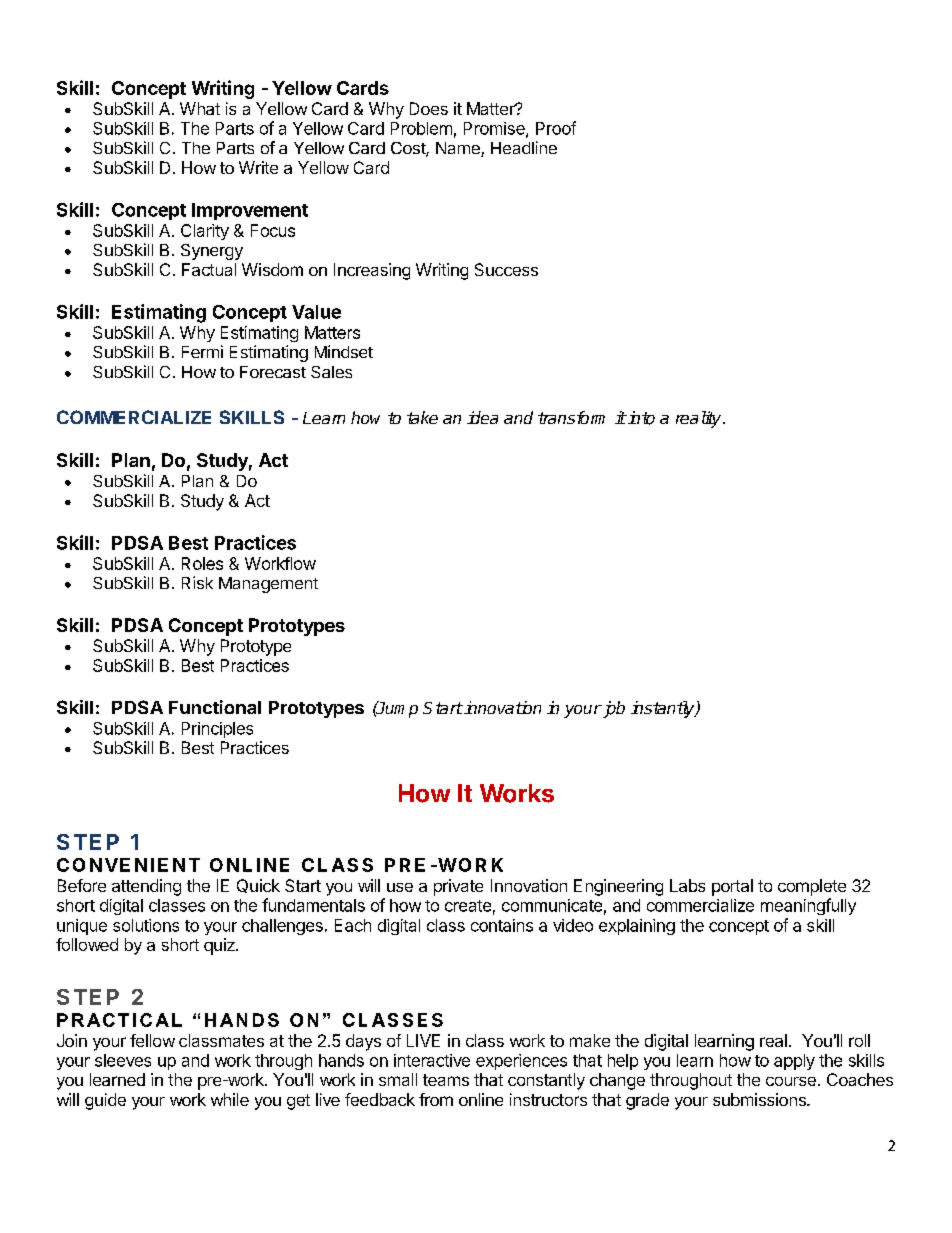 The image size is (952, 1233). What do you see at coordinates (556, 128) in the page?
I see `Proof` at bounding box center [556, 128].
